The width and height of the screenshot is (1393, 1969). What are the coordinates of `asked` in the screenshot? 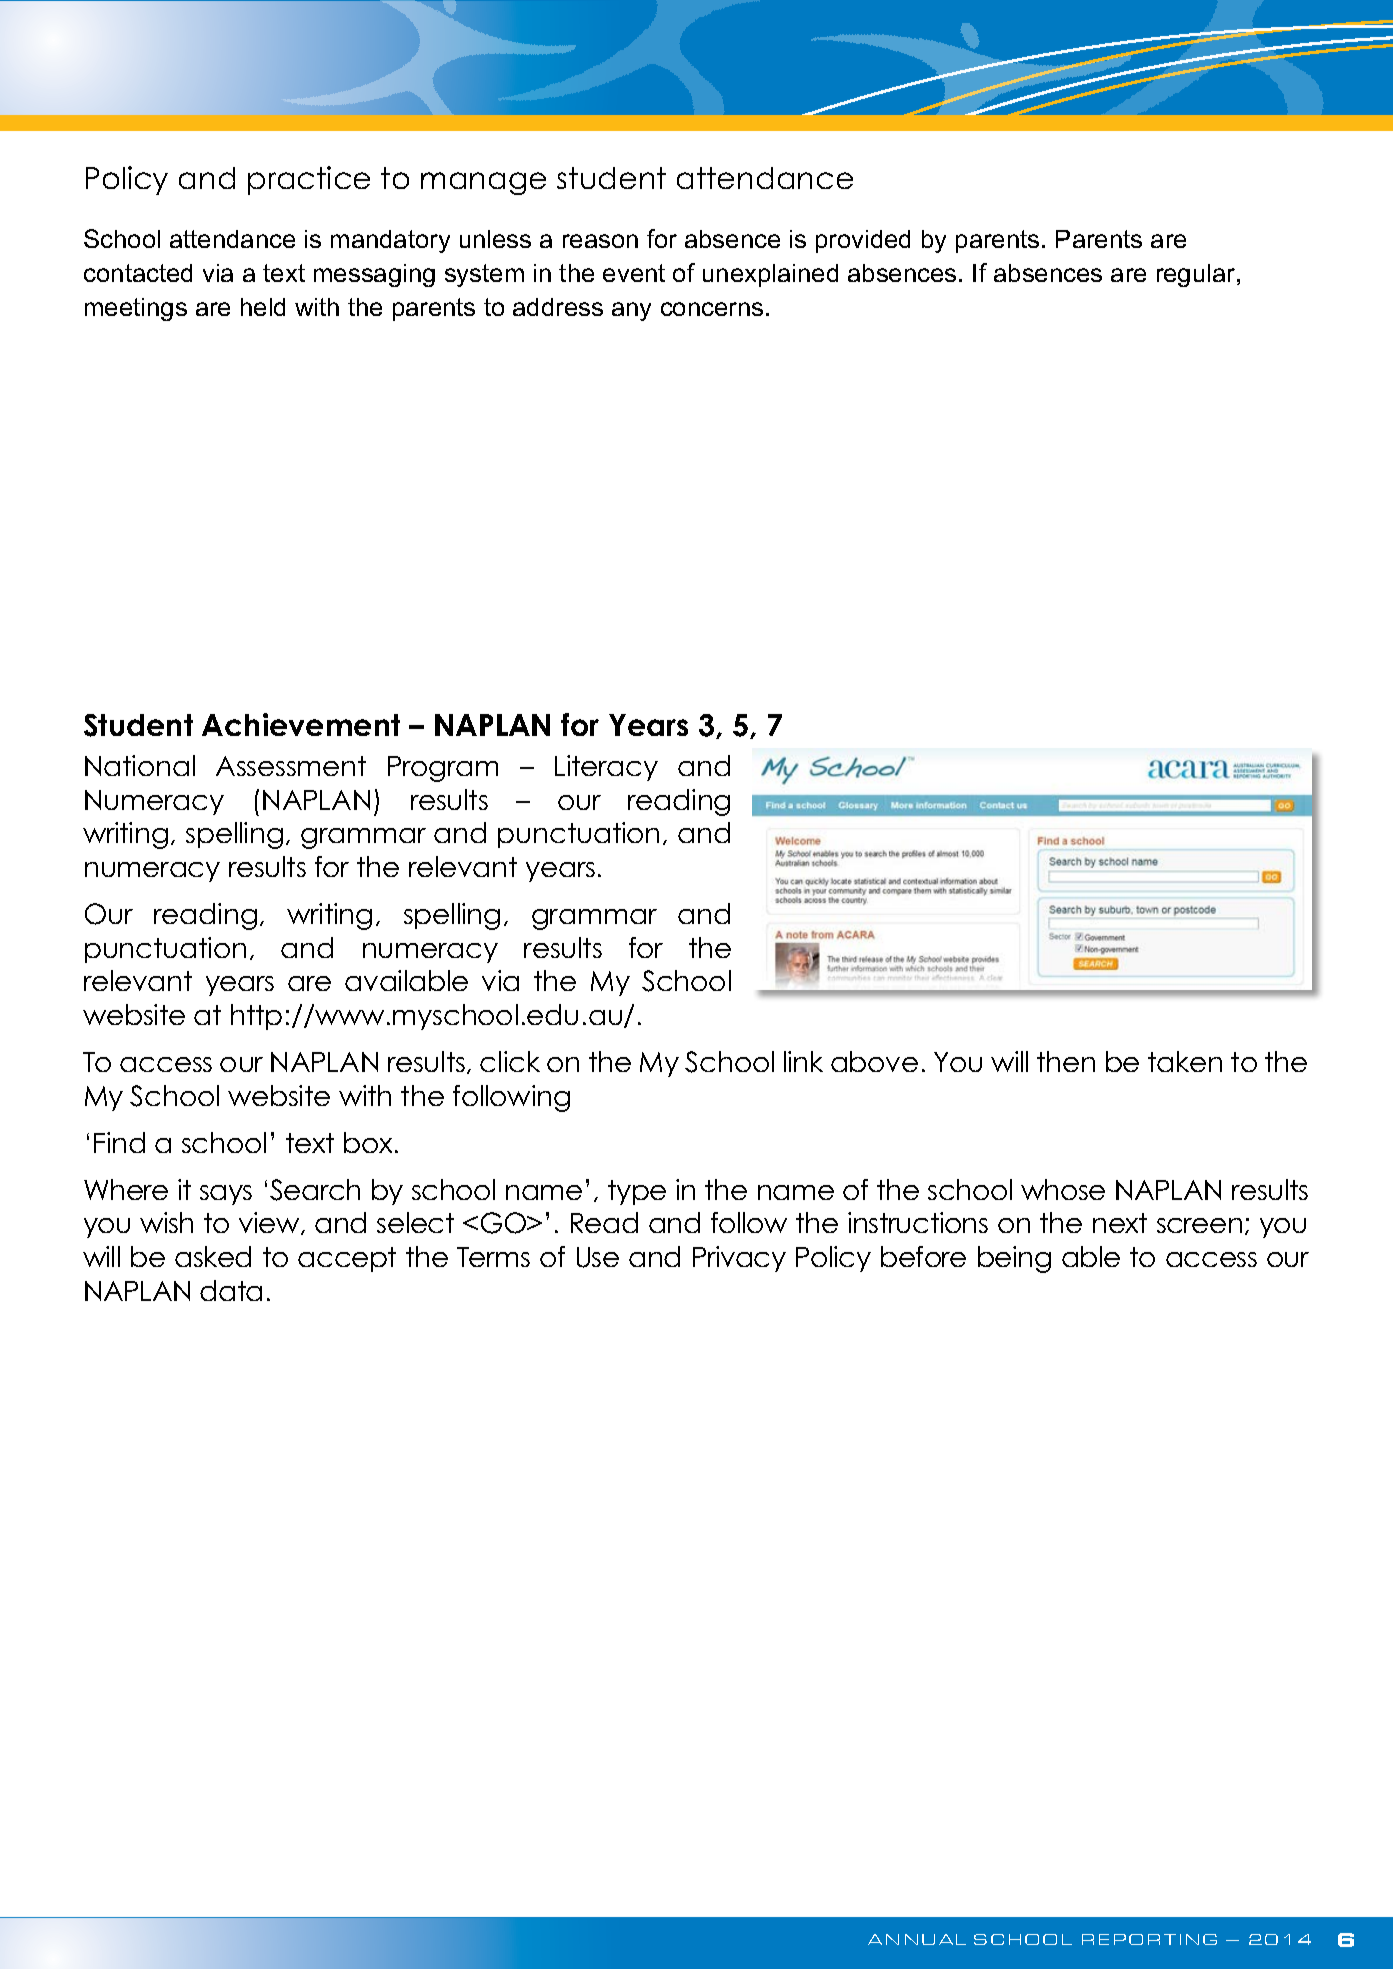 It's located at (213, 1256).
